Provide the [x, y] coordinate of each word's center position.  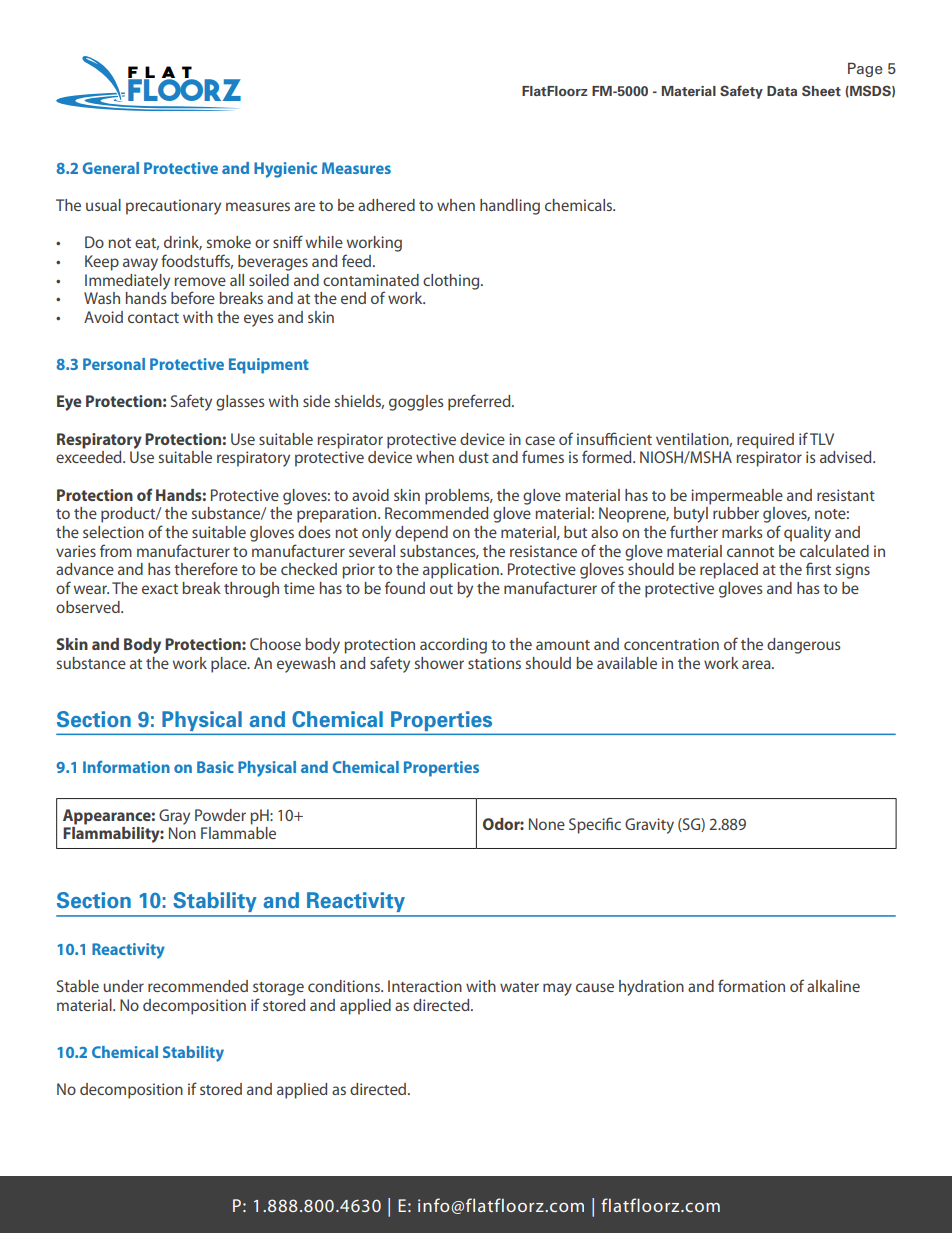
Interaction [425, 986]
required [765, 441]
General [111, 168]
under [123, 986]
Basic [215, 767]
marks [742, 532]
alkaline [833, 986]
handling [510, 207]
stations [494, 663]
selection [113, 532]
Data [782, 91]
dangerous [804, 646]
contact [153, 318]
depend [421, 534]
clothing [452, 282]
